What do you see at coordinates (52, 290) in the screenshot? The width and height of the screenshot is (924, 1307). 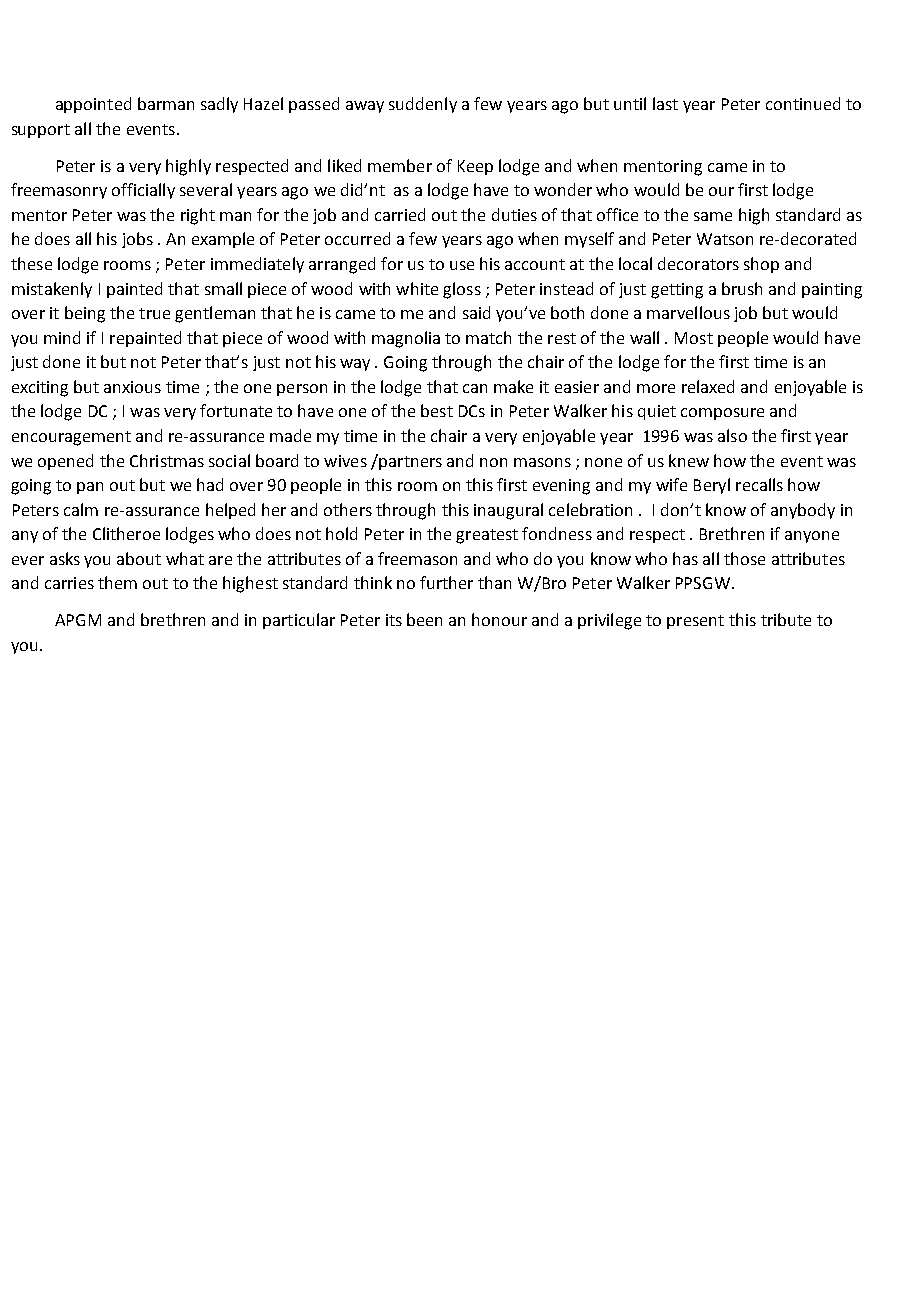 I see `mistakenly` at bounding box center [52, 290].
